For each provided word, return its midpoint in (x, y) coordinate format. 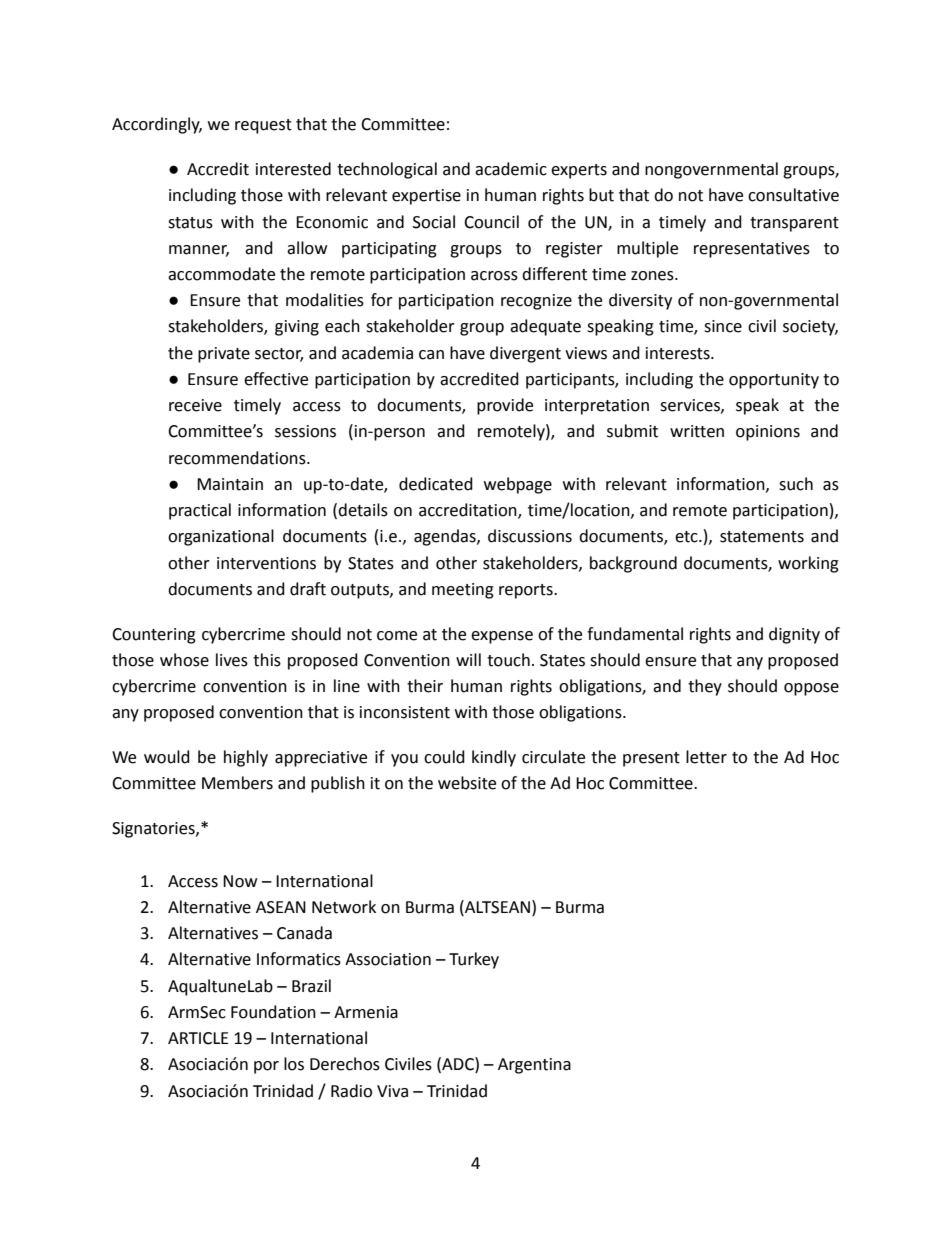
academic (511, 169)
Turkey (474, 960)
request (263, 126)
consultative (793, 195)
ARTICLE (198, 1038)
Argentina (534, 1066)
